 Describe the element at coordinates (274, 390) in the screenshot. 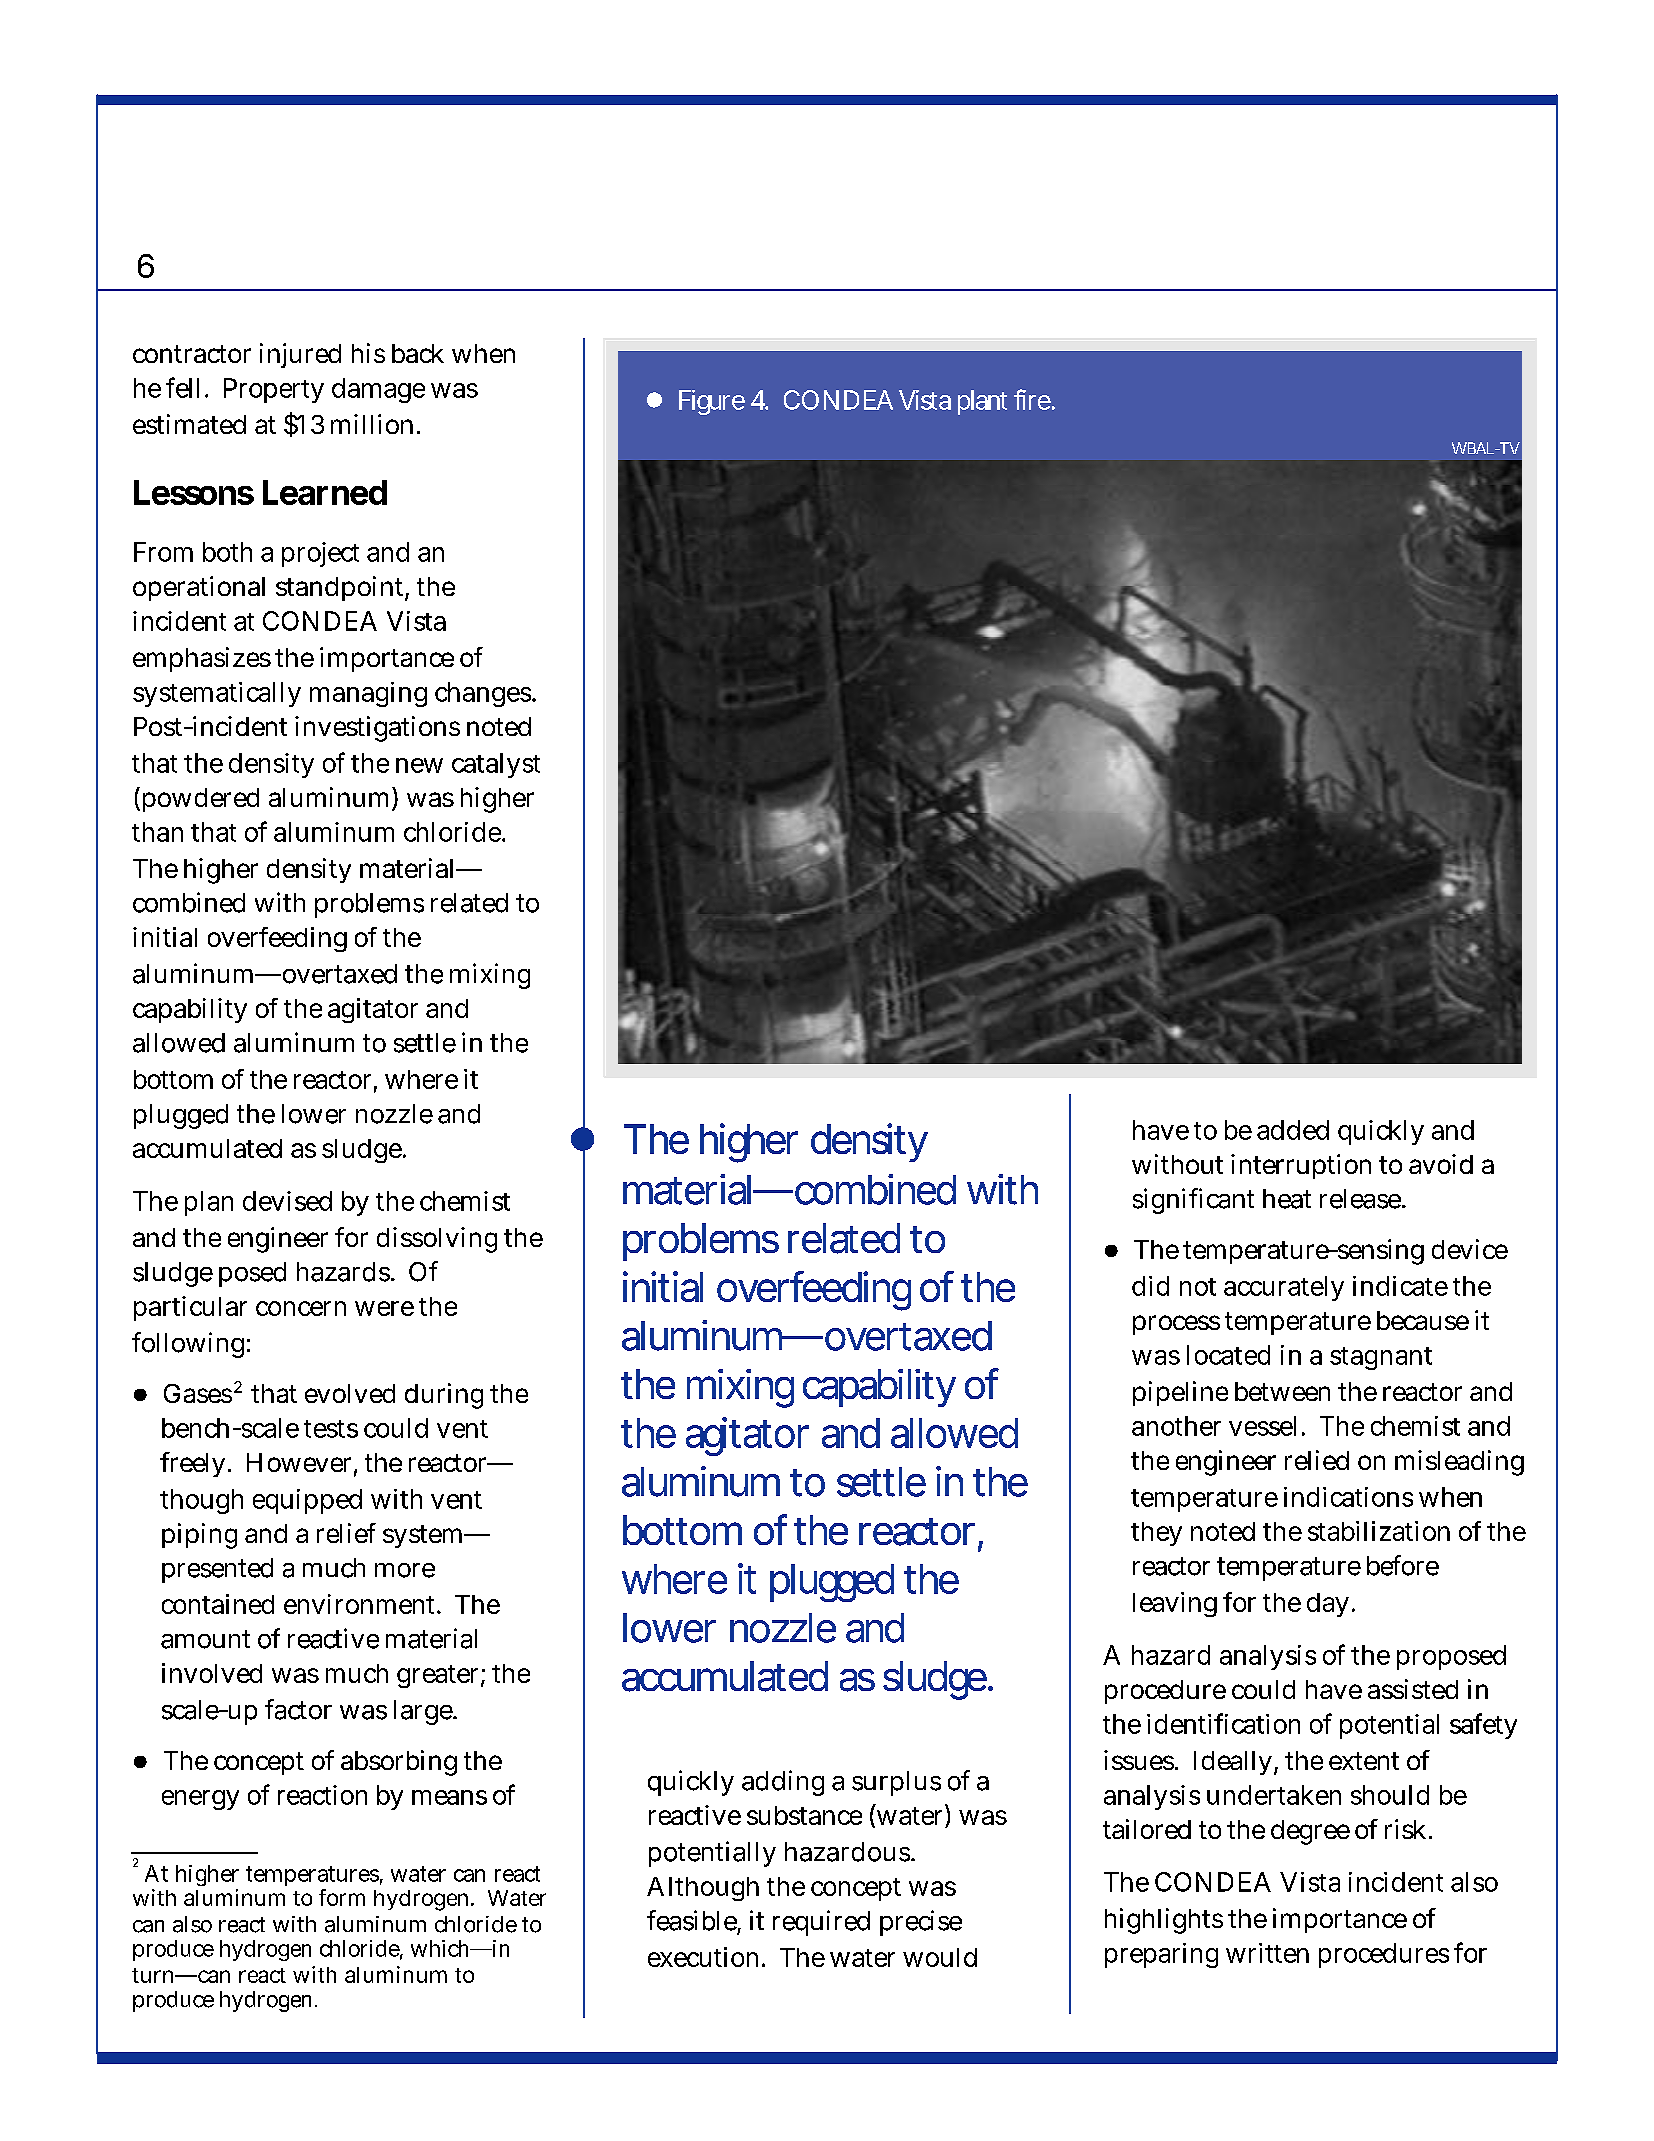

I see `Property` at that location.
